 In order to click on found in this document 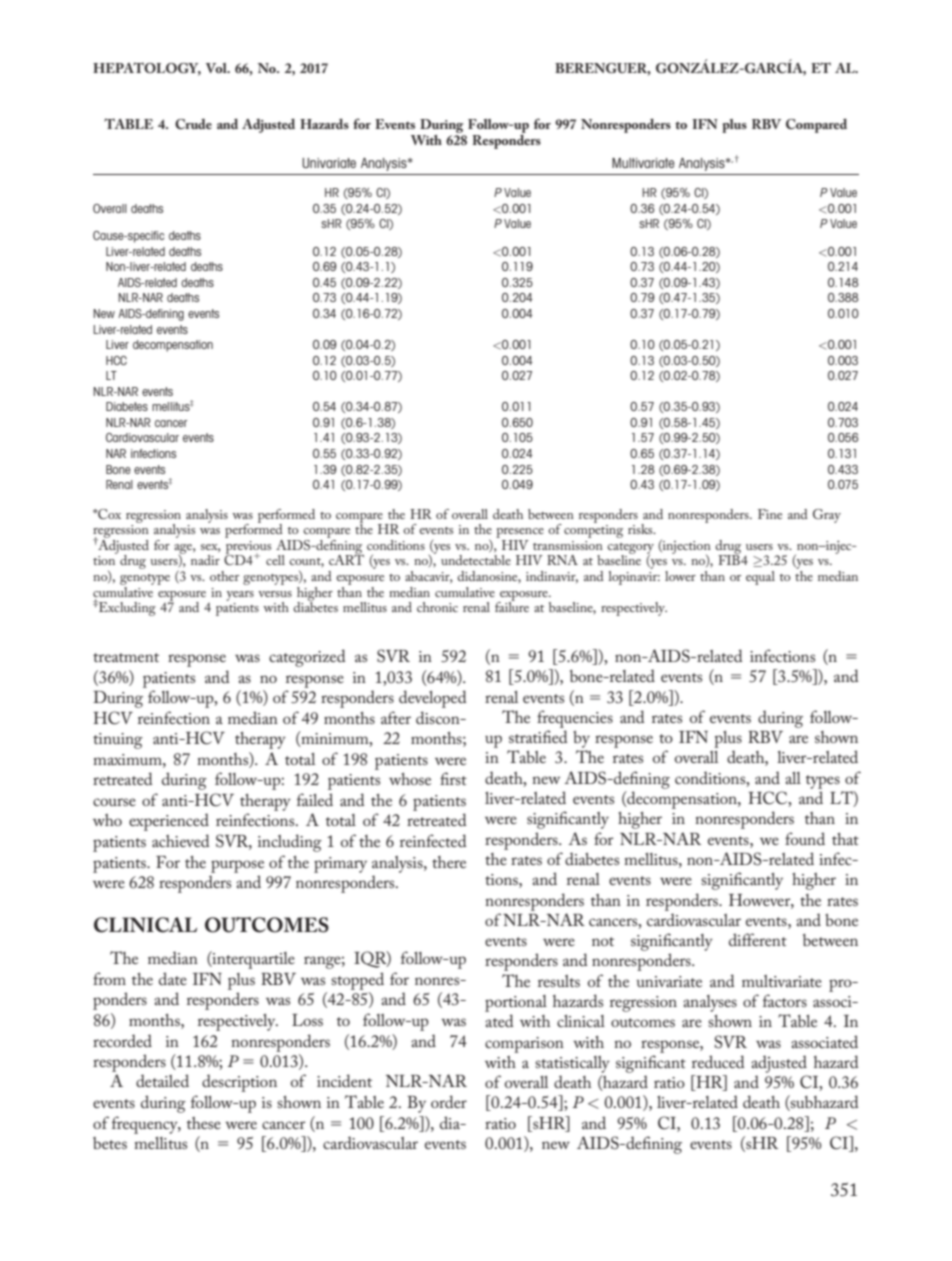, I will do `click(805, 838)`.
